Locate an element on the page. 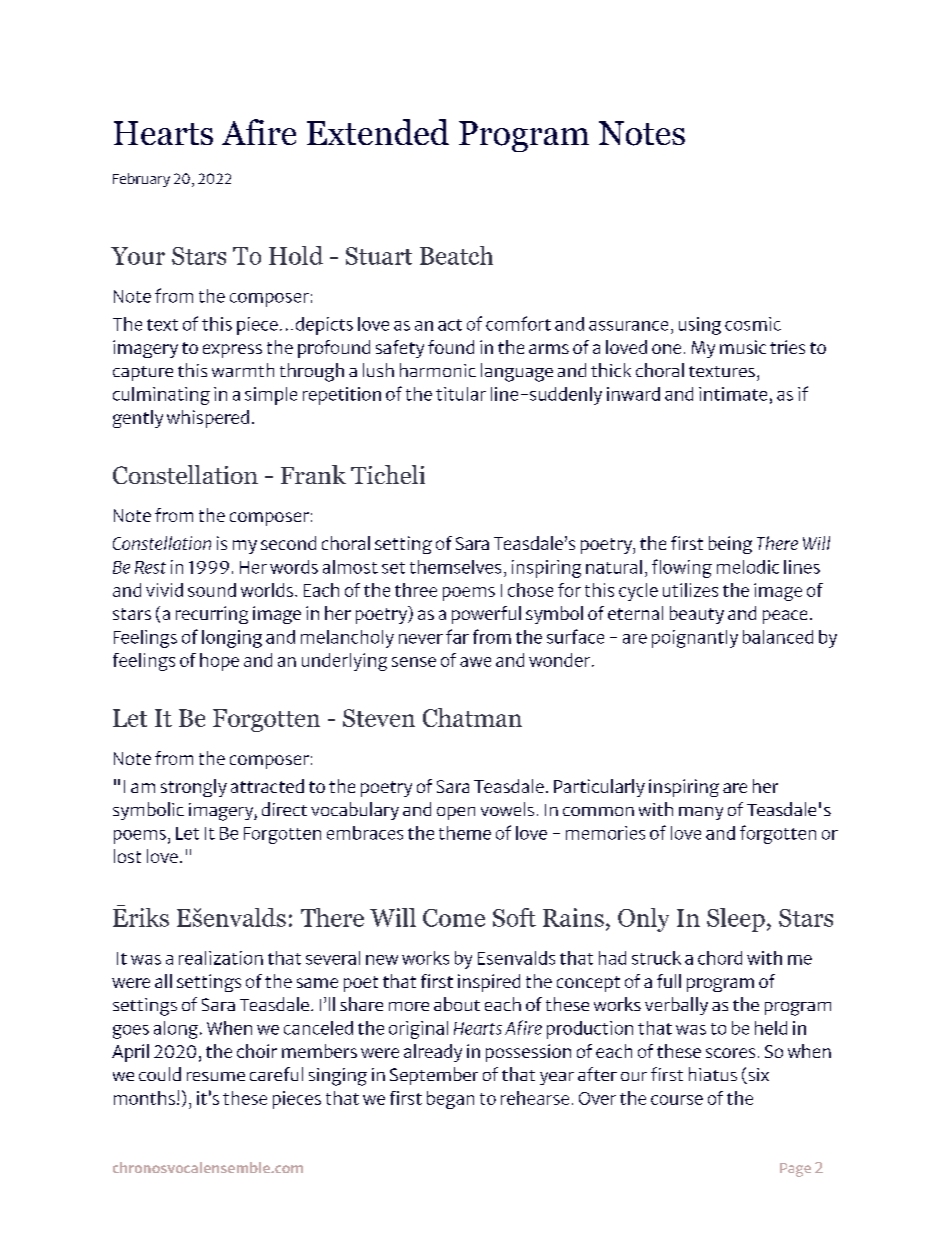 This page has width=952, height=1233. strongly is located at coordinates (194, 788).
